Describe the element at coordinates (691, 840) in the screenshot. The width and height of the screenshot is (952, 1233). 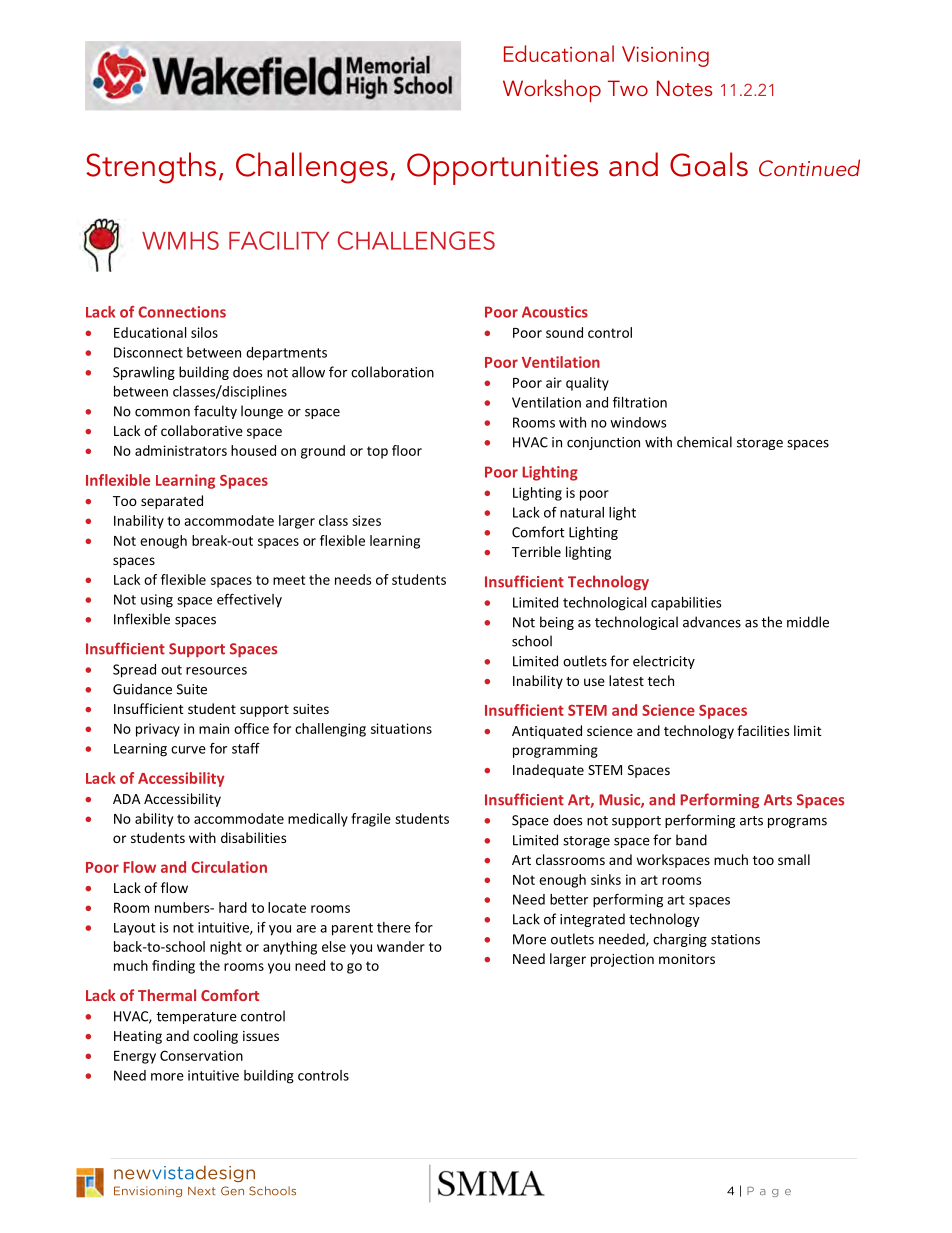
I see `band` at that location.
